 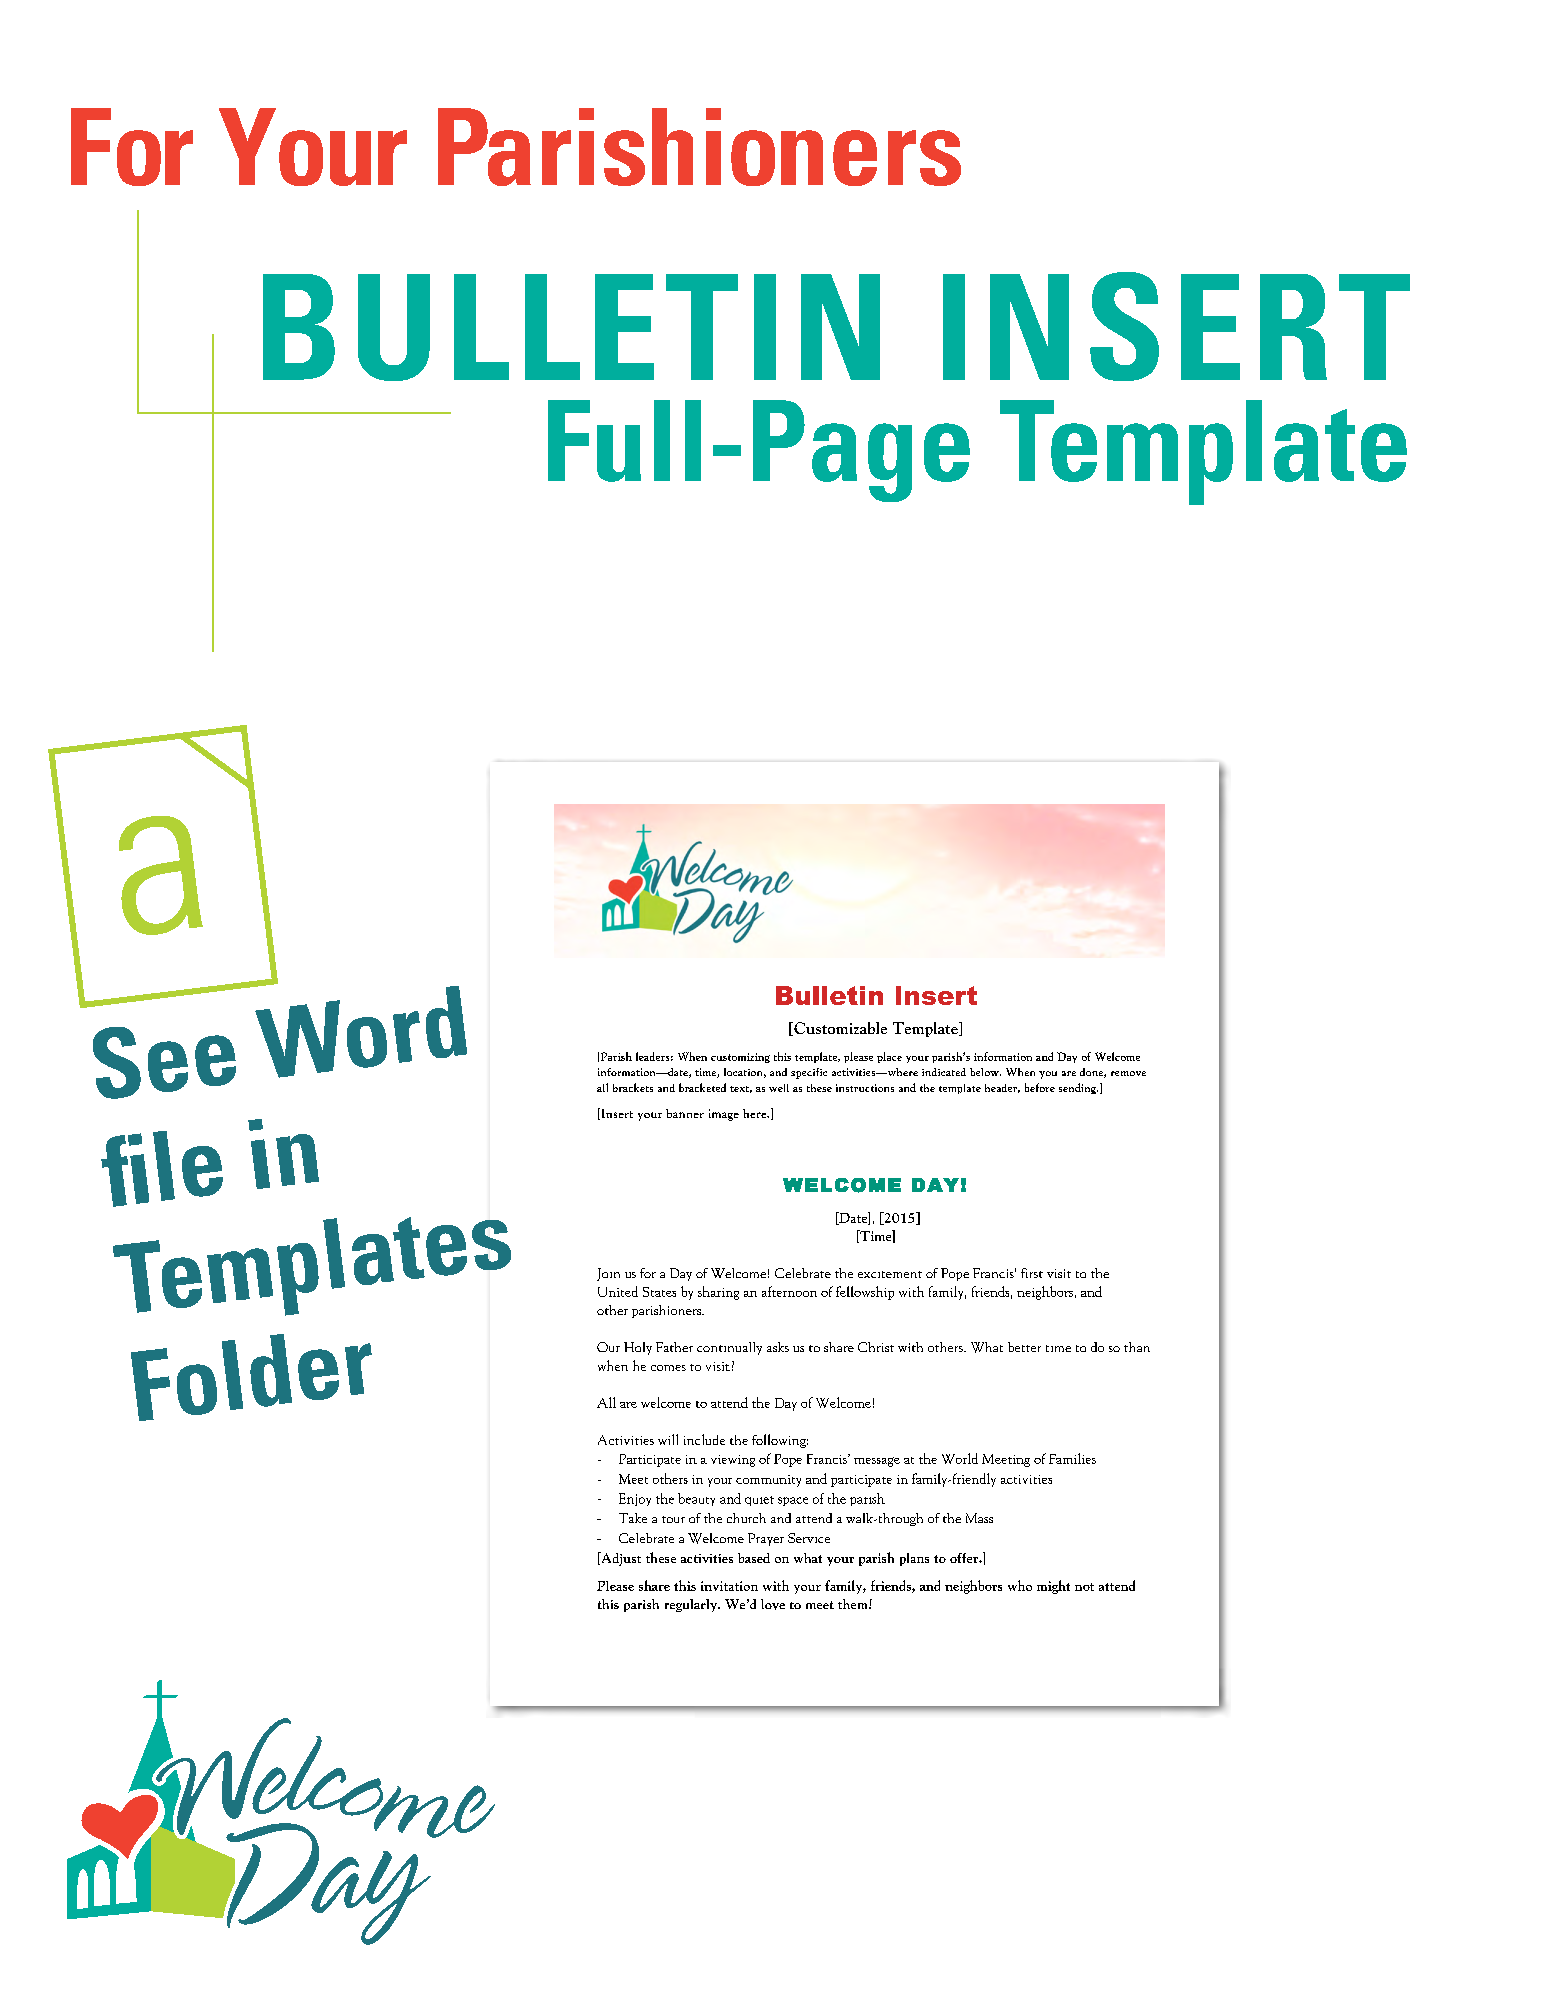 I want to click on regularly, so click(x=692, y=1605).
